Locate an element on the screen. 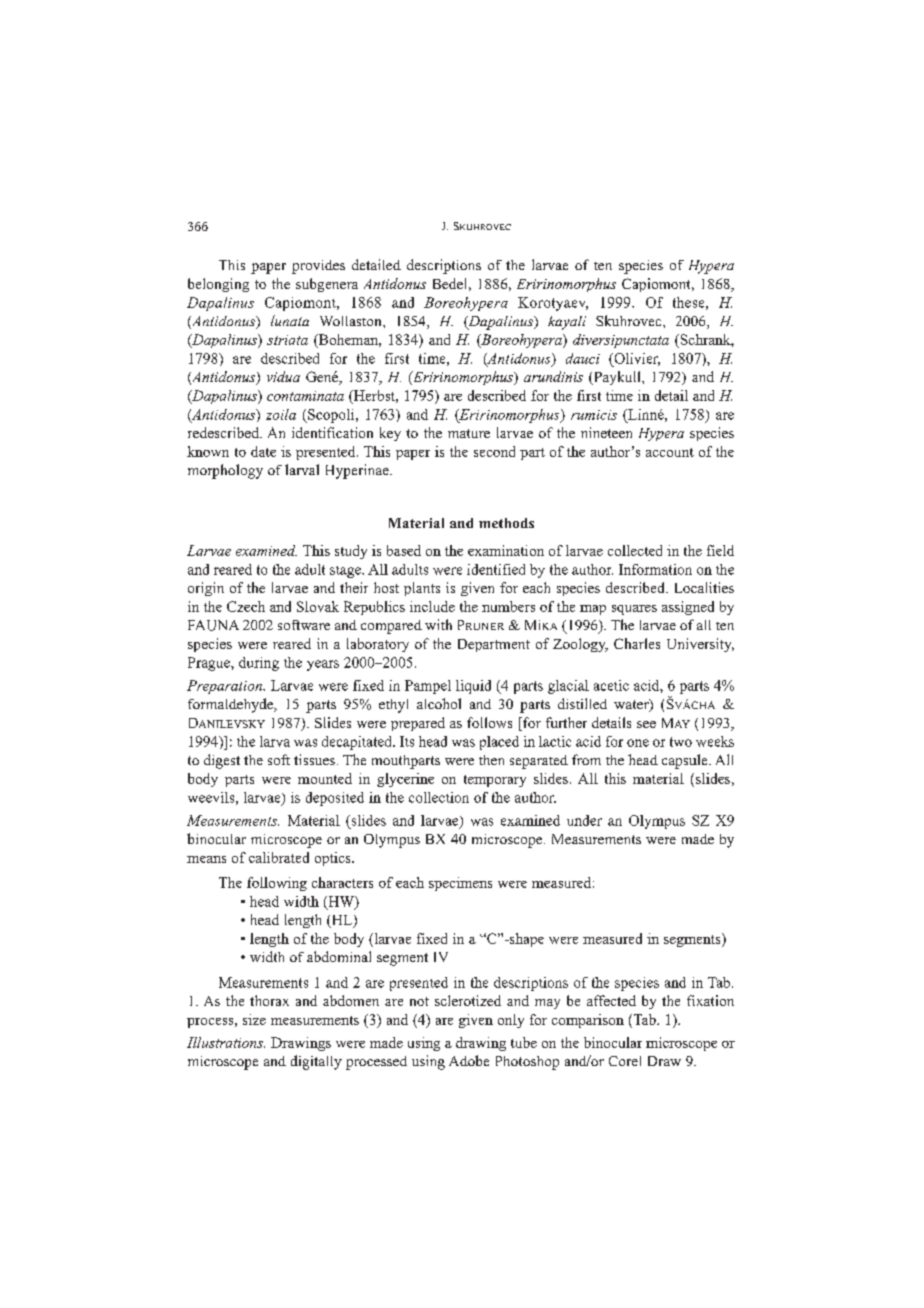 The image size is (924, 1308). collected is located at coordinates (635, 550).
